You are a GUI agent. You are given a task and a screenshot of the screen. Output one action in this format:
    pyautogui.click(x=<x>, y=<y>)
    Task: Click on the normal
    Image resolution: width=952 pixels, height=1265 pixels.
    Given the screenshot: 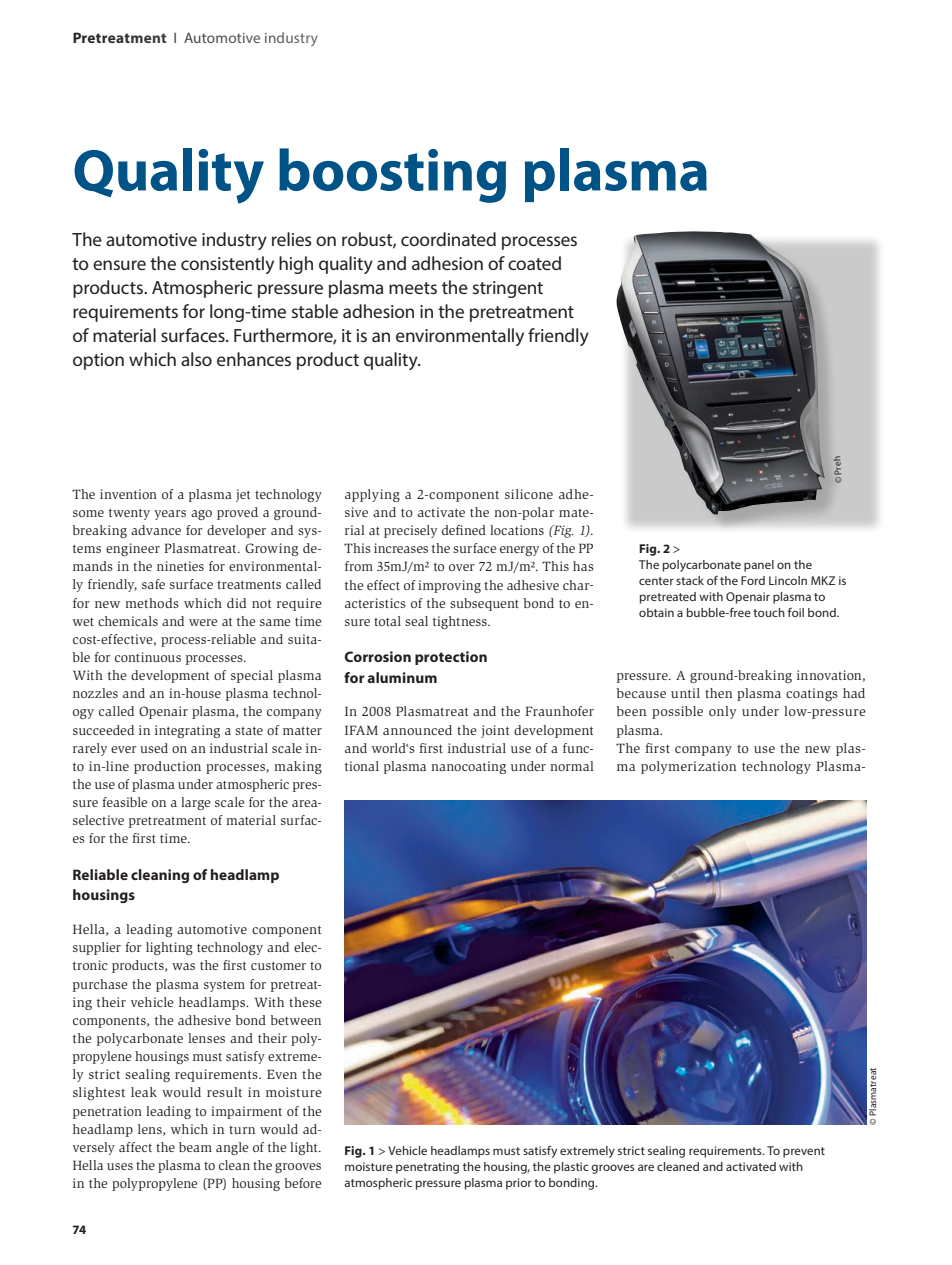 What is the action you would take?
    pyautogui.click(x=572, y=766)
